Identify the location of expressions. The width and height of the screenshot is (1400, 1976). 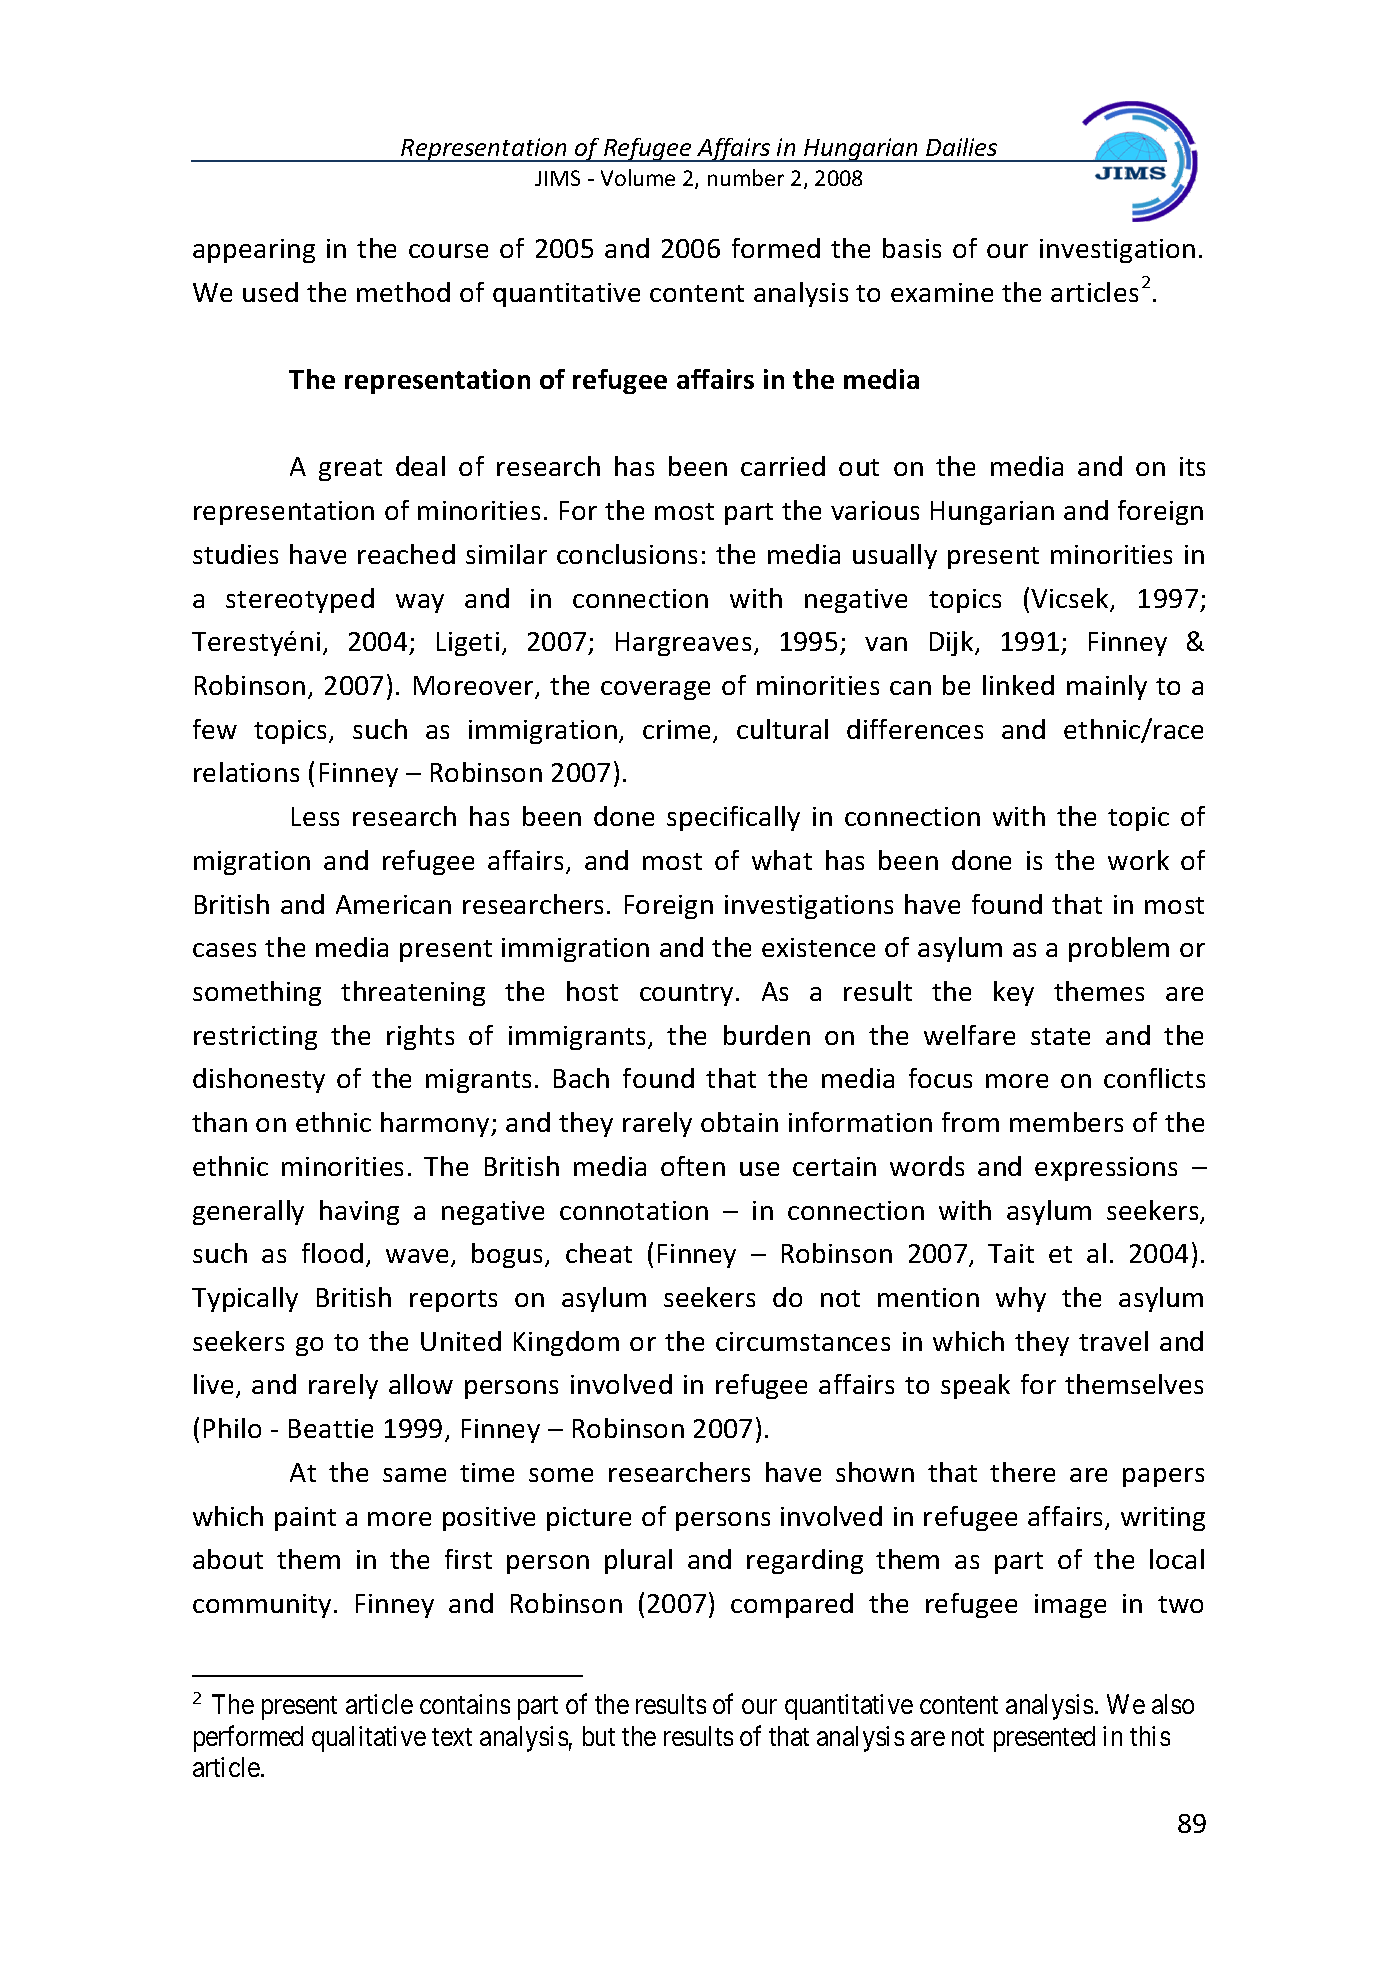
(1106, 1169).
